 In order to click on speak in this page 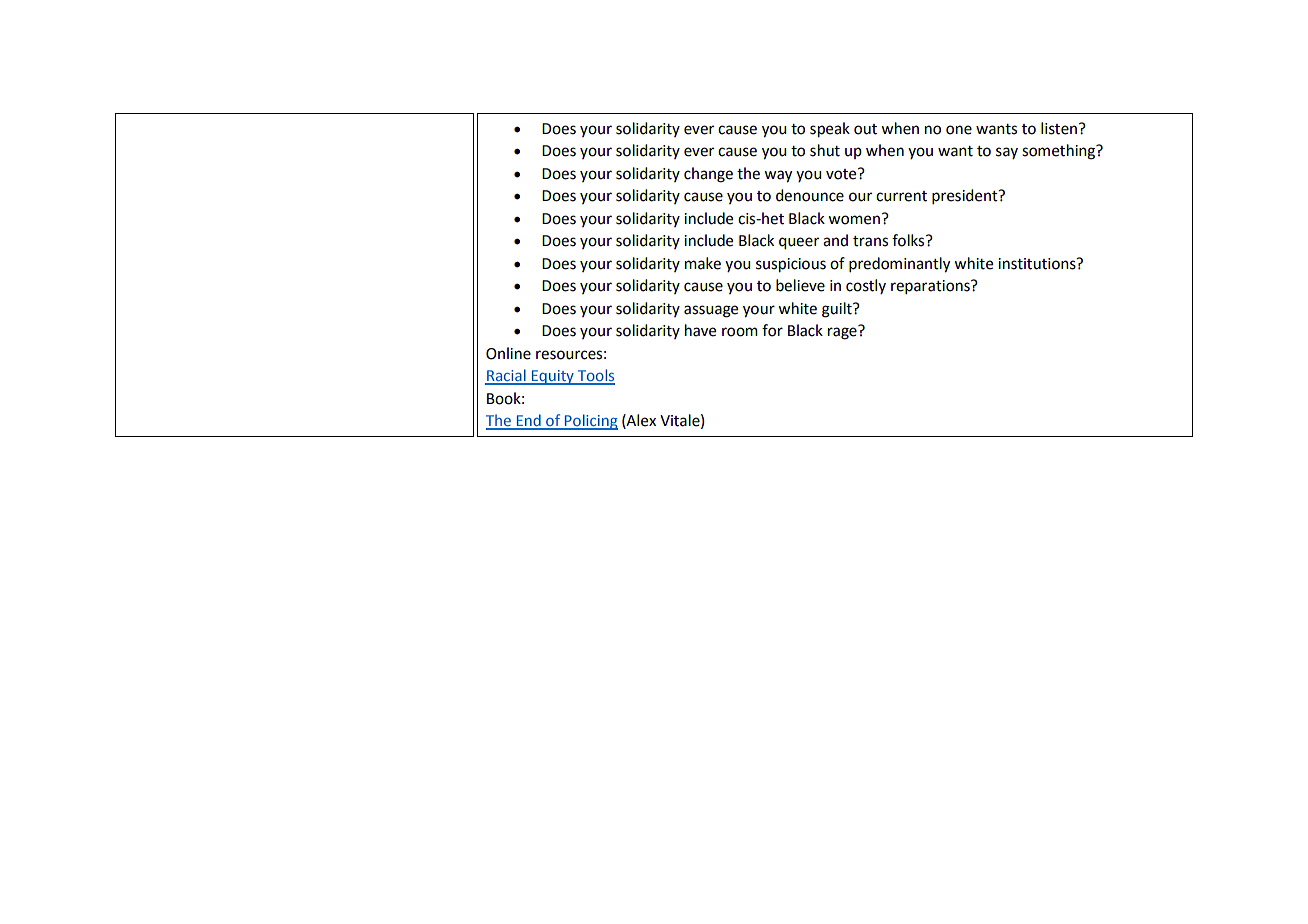, I will do `click(830, 130)`.
